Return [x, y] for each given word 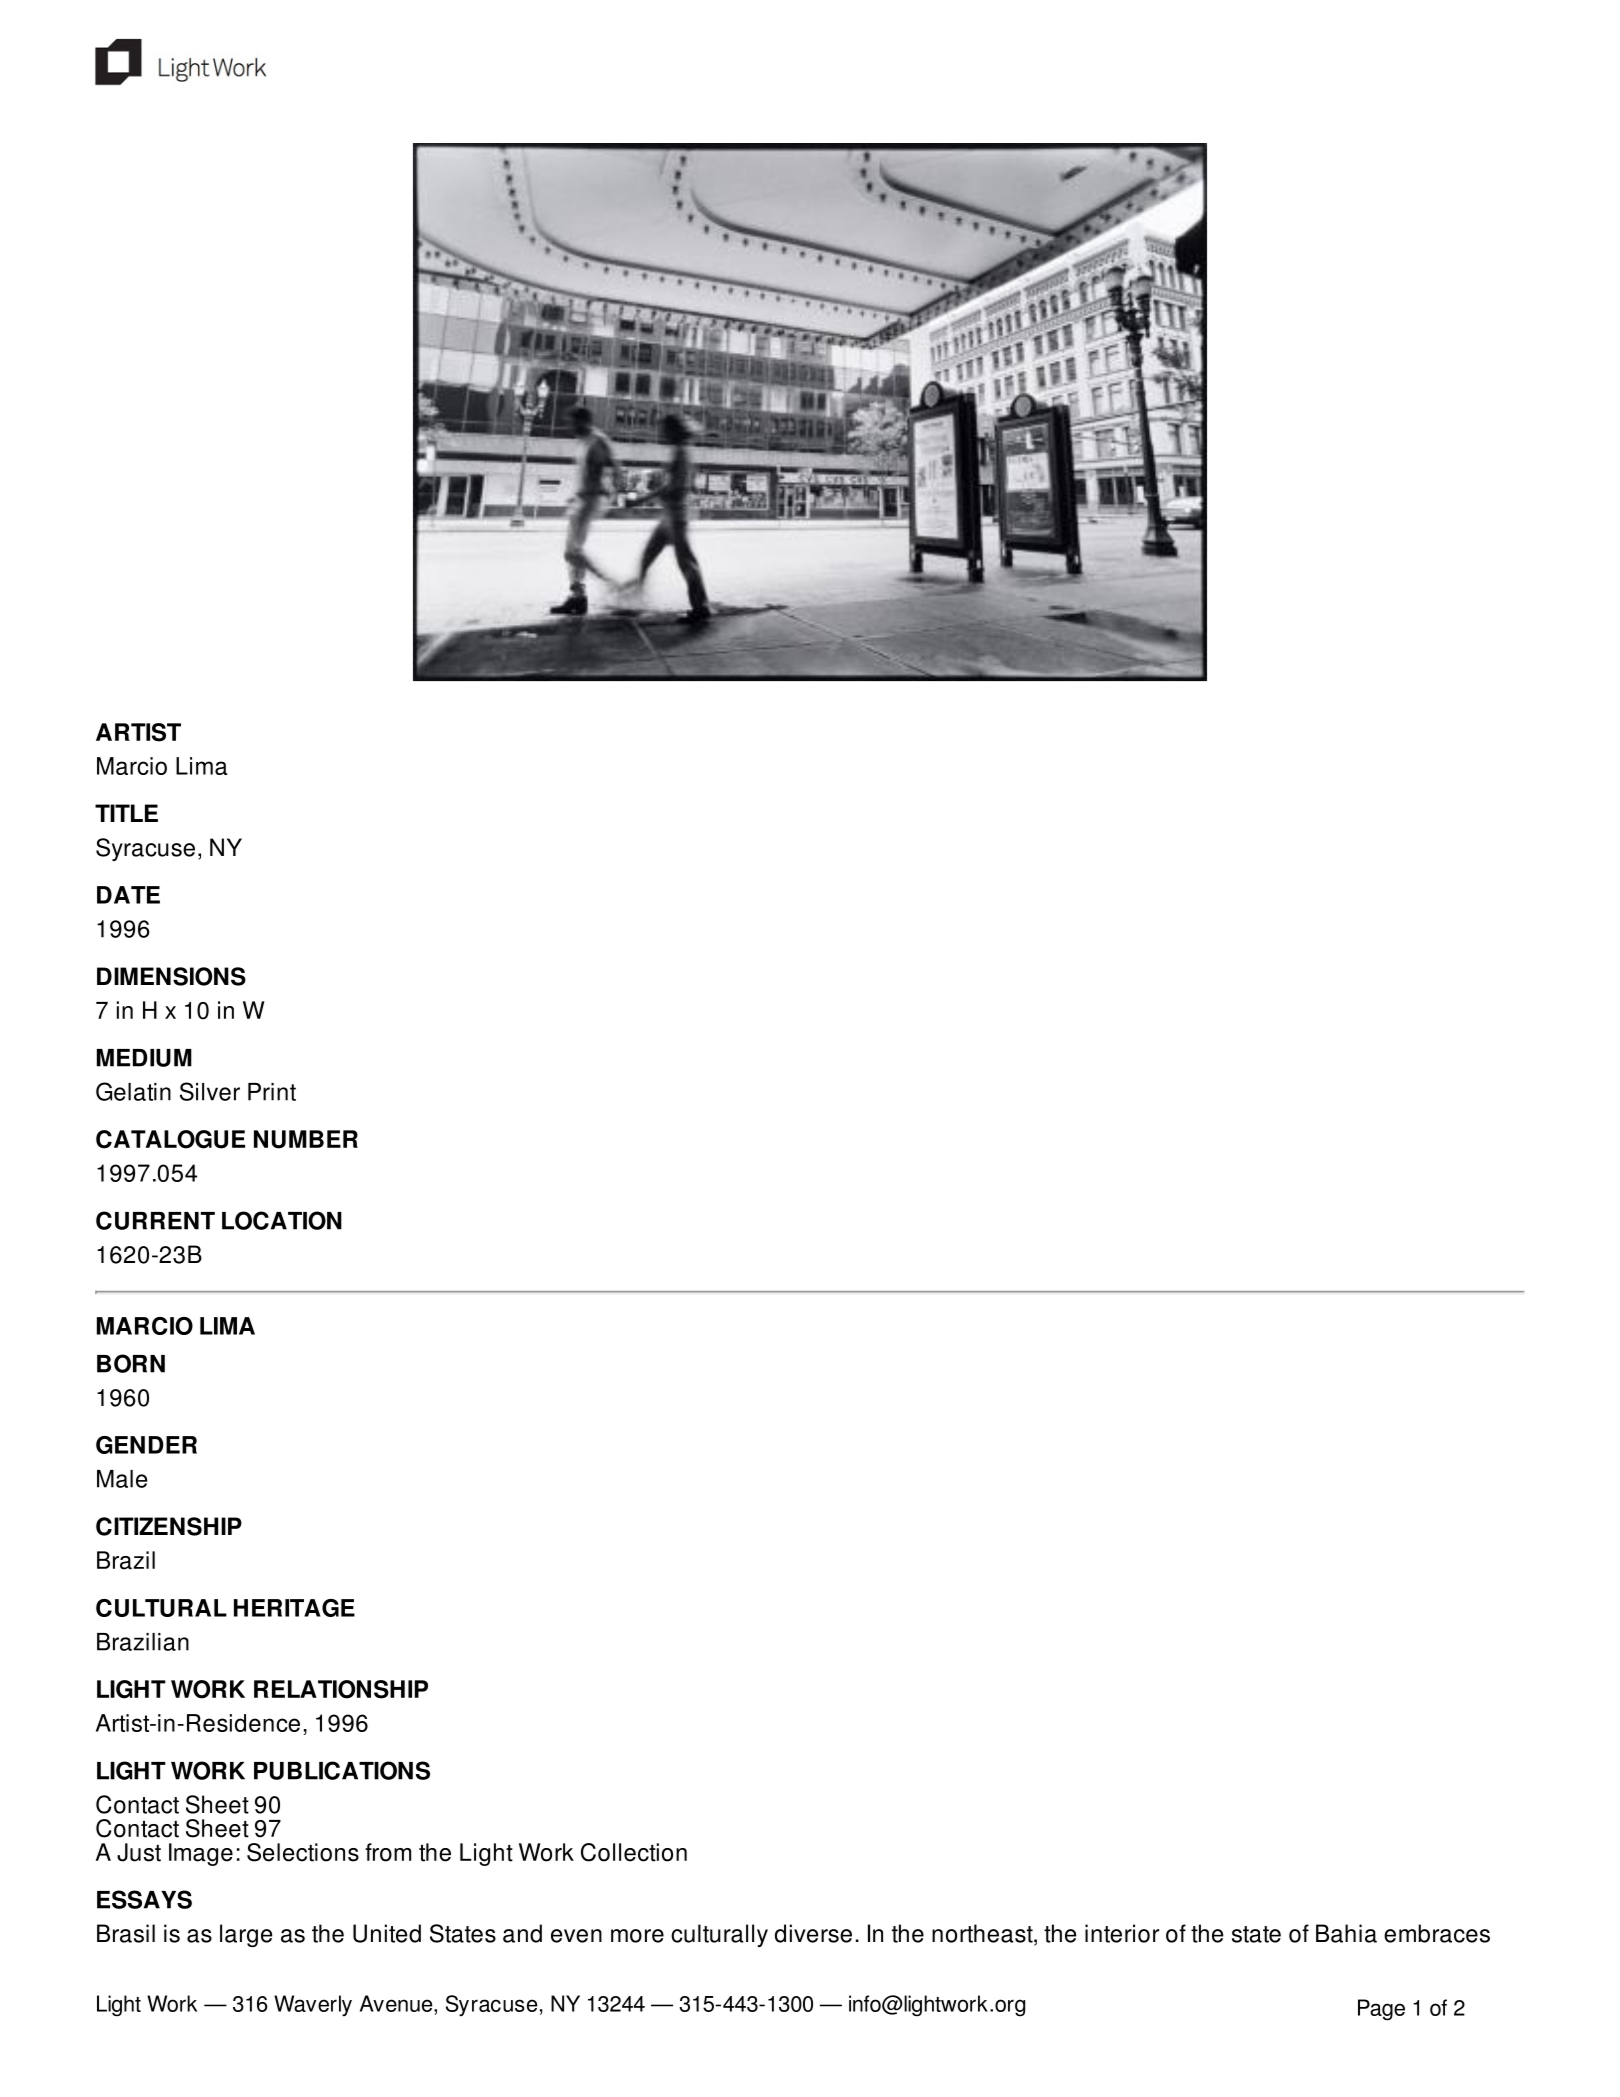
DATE [128, 895]
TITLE [126, 813]
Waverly [313, 2006]
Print [272, 1092]
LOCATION [282, 1220]
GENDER [146, 1445]
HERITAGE [294, 1608]
